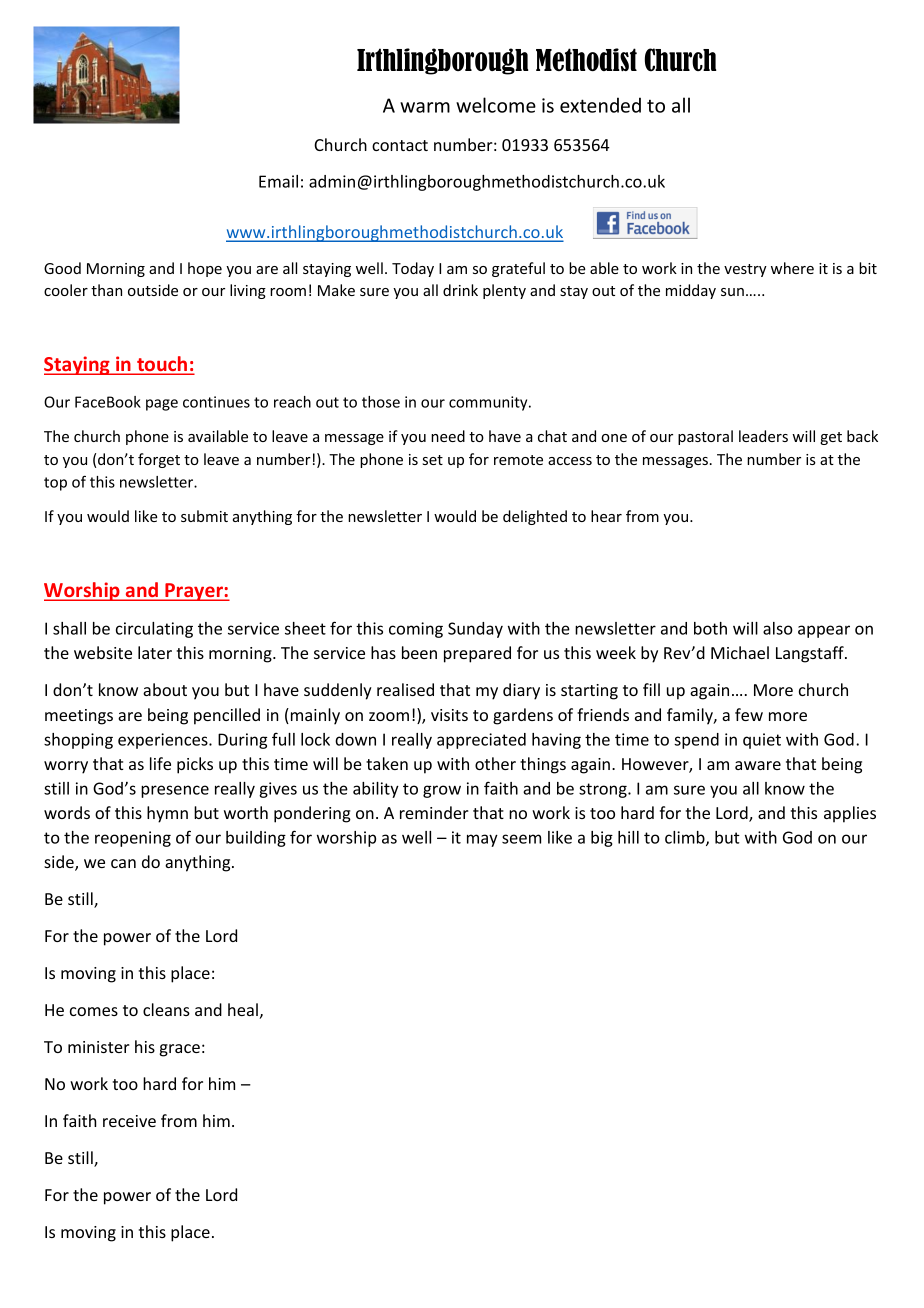  I want to click on warm, so click(425, 107).
